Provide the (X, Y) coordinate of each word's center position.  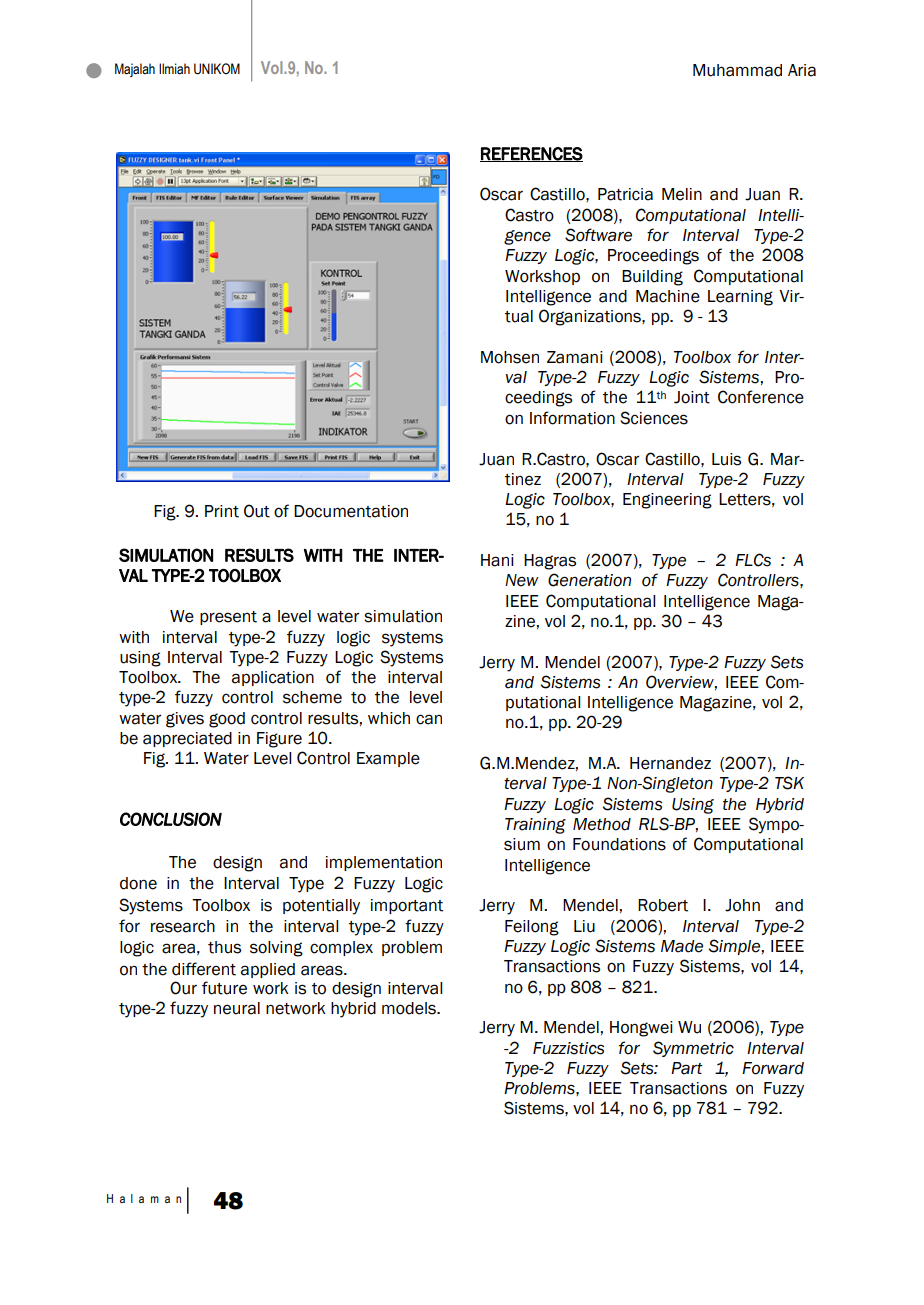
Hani (497, 560)
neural (237, 1008)
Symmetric (693, 1049)
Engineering (667, 501)
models (410, 1008)
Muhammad (737, 70)
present (228, 618)
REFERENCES (531, 154)
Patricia (625, 194)
